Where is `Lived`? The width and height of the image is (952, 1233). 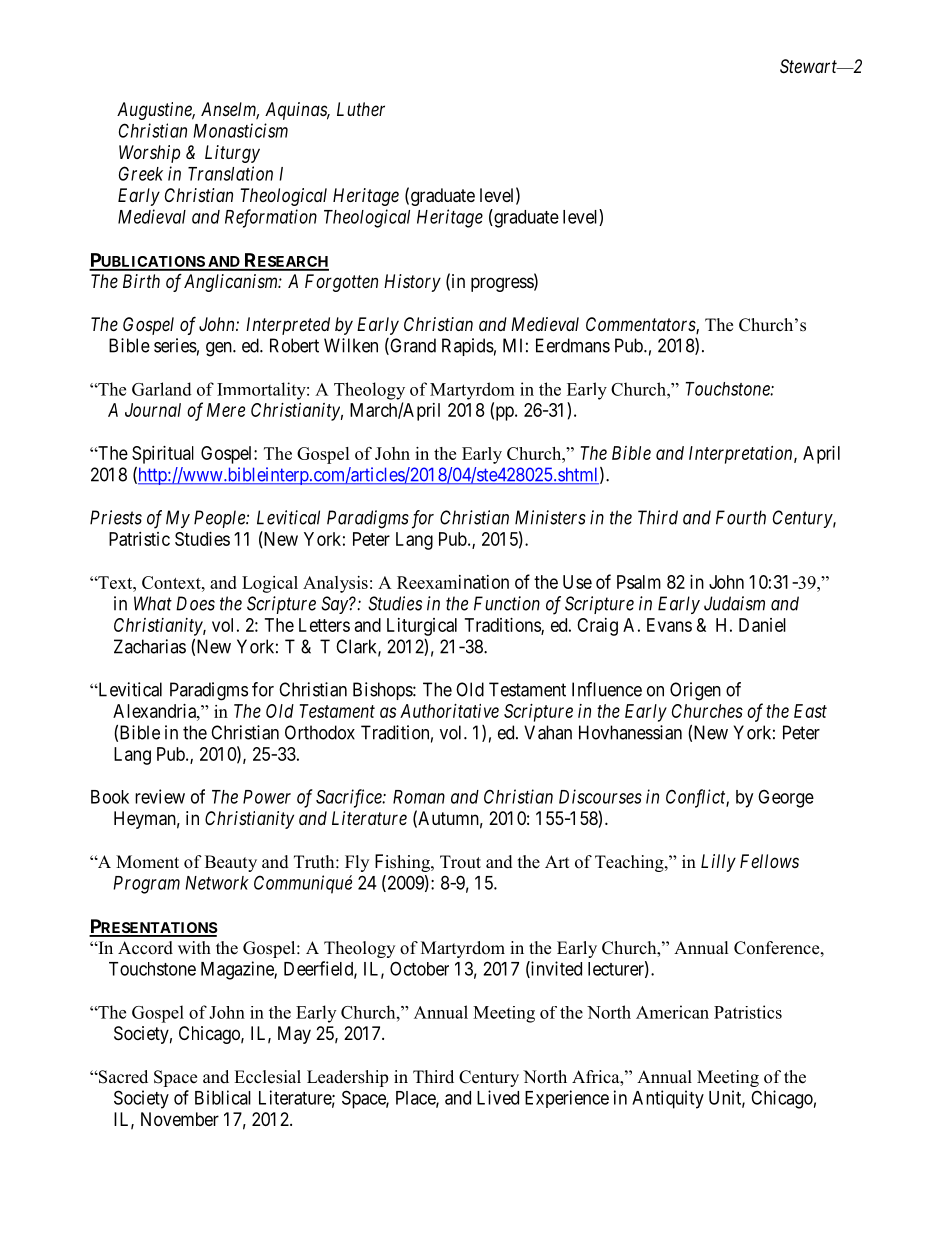
Lived is located at coordinates (498, 1097).
